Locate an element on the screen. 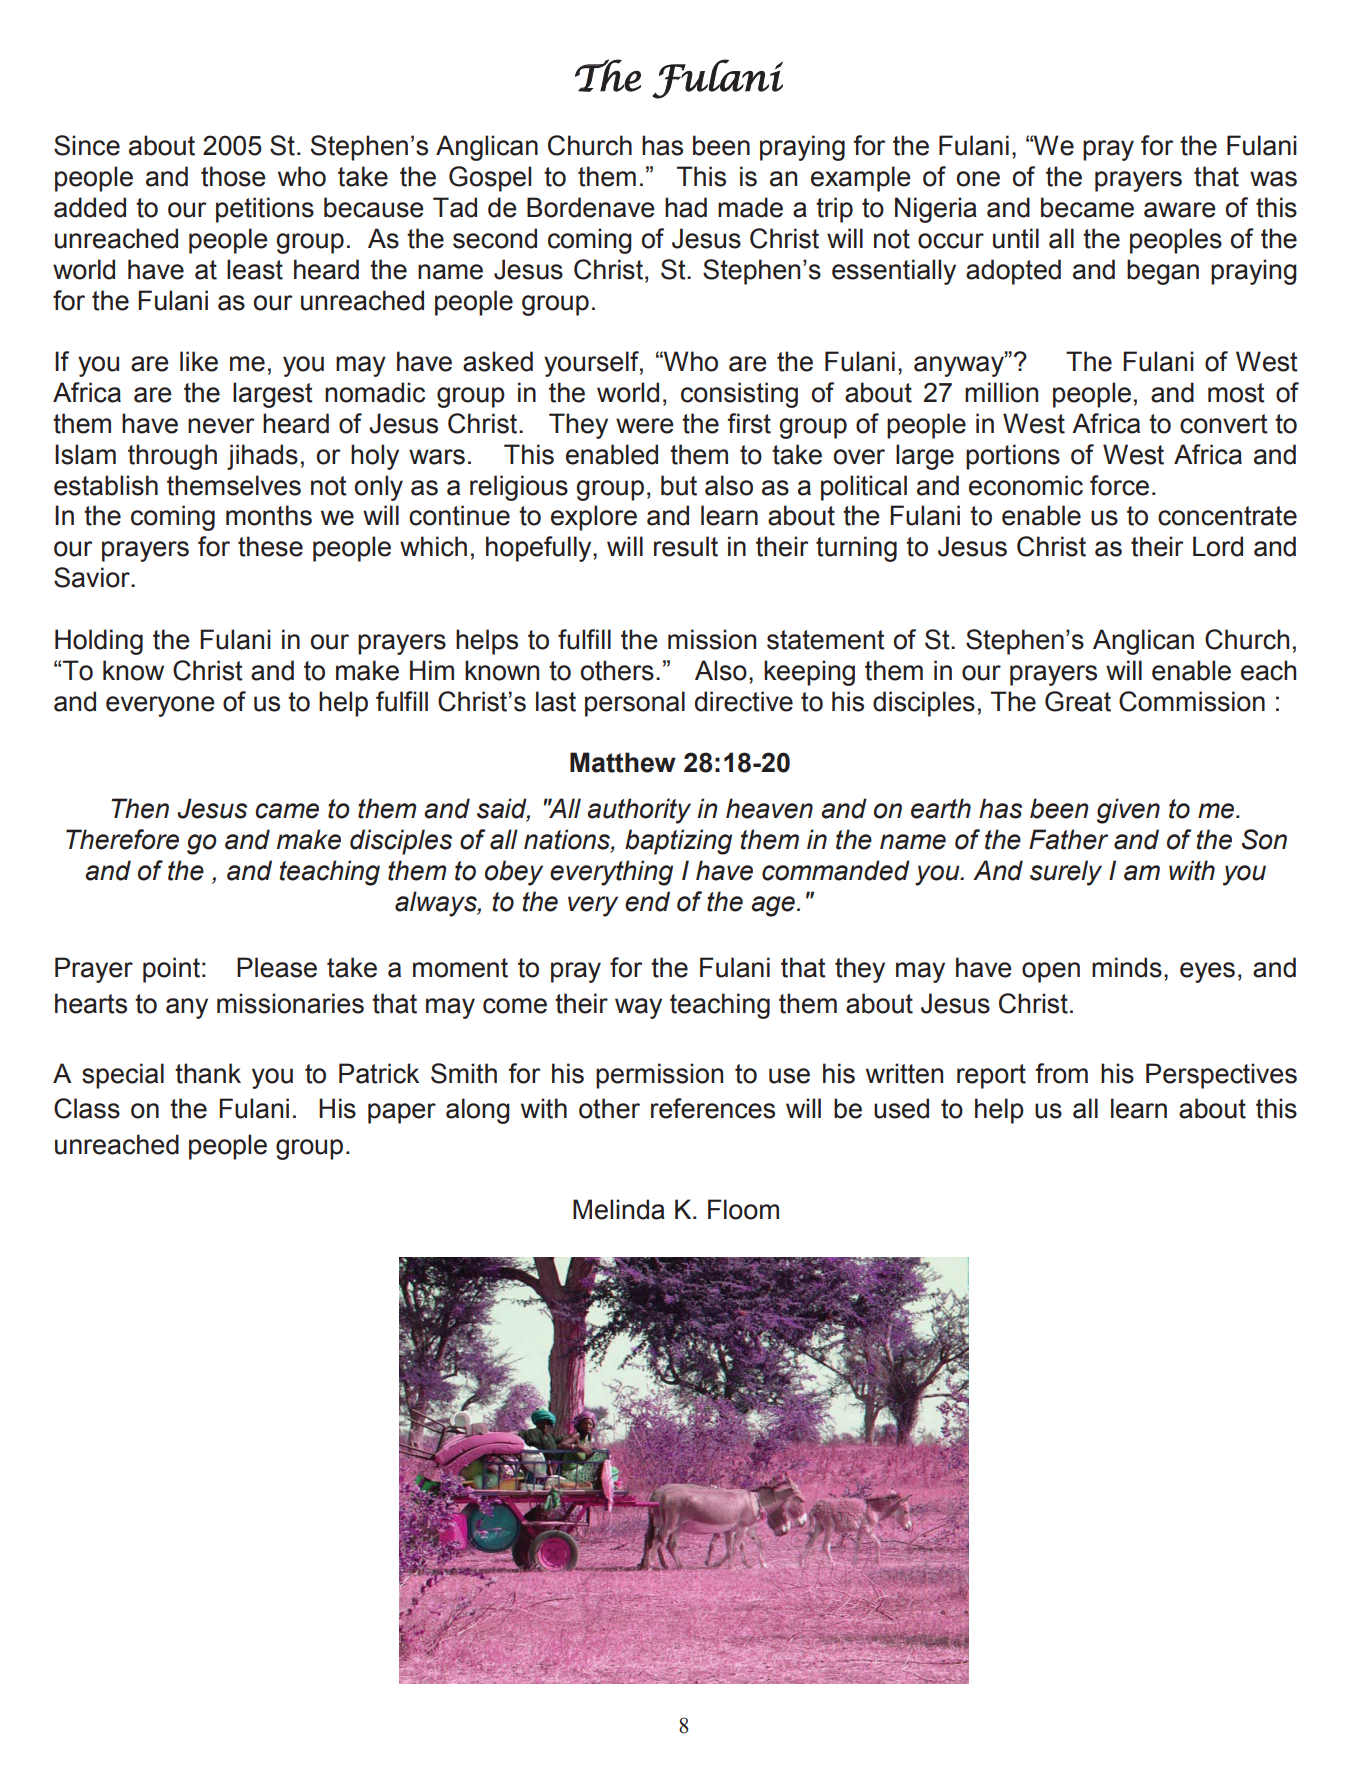 The height and width of the screenshot is (1770, 1368). Melinda is located at coordinates (619, 1209).
